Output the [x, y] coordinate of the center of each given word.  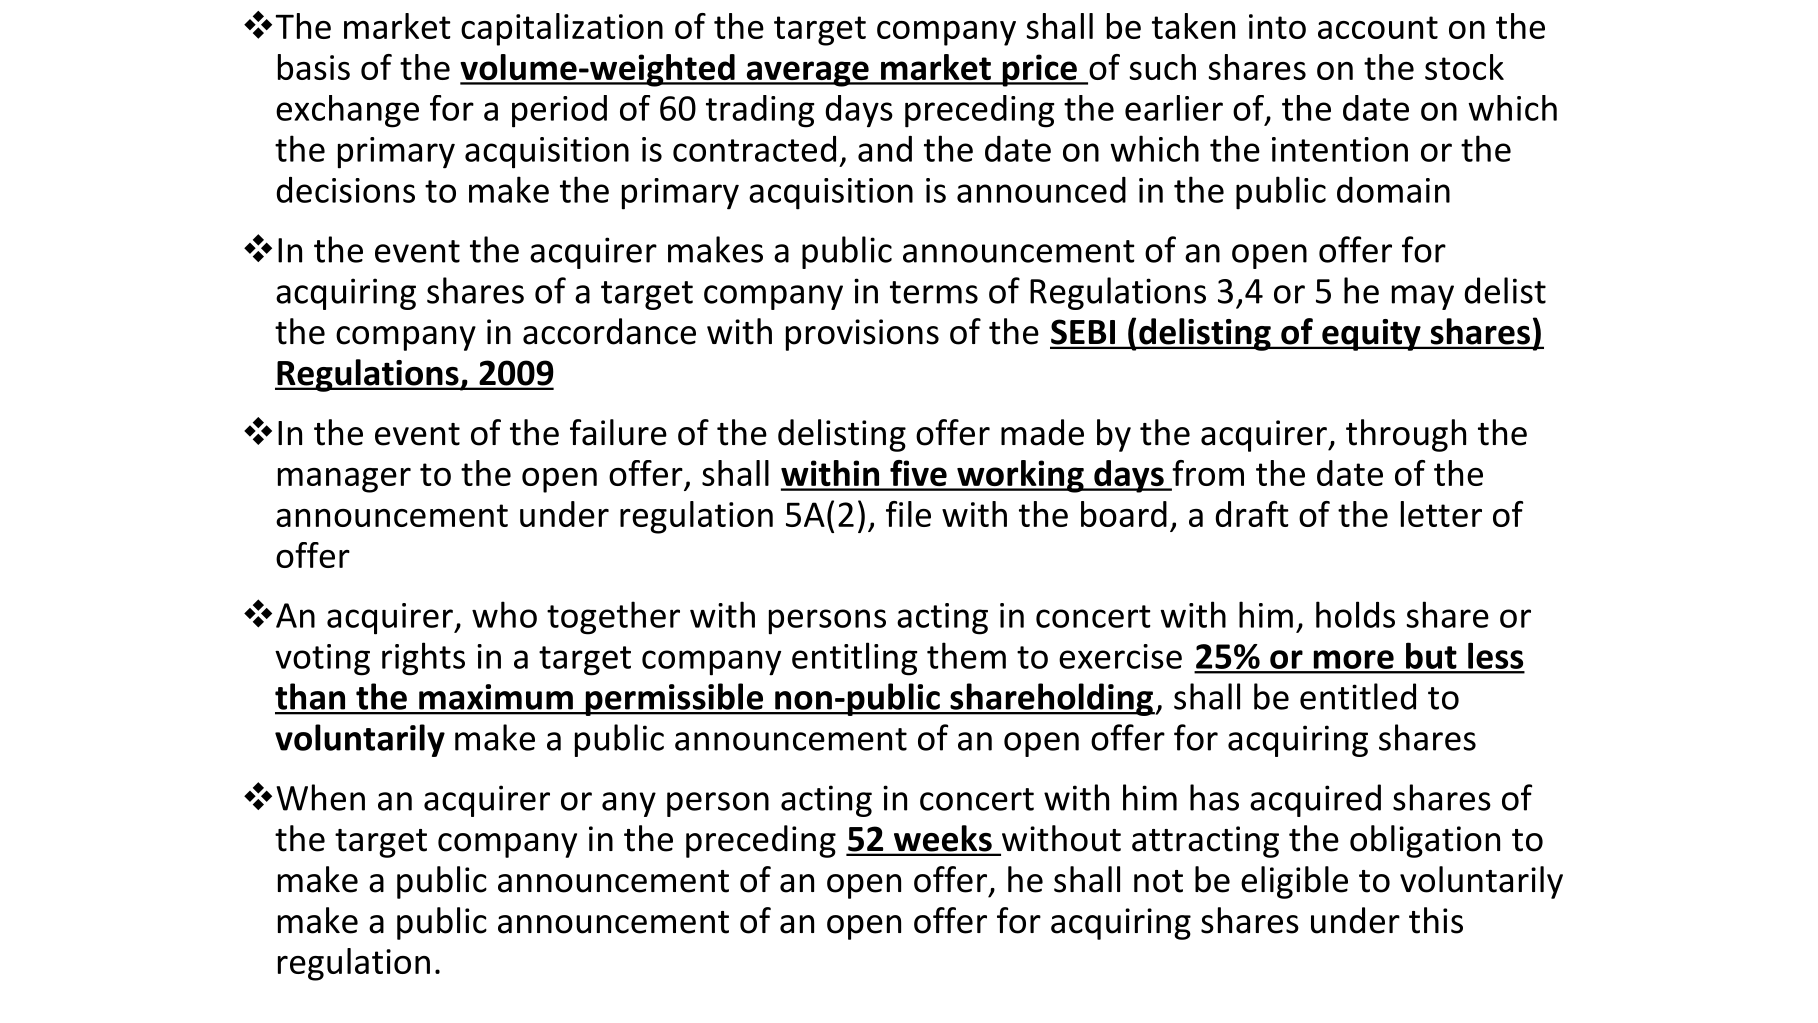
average [807, 74]
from [1207, 474]
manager [344, 480]
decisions [345, 190]
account [1378, 27]
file [908, 514]
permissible [674, 699]
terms [934, 292]
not [1158, 881]
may [1423, 297]
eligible [1294, 882]
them [966, 655]
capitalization [562, 29]
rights [423, 659]
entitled [1358, 696]
